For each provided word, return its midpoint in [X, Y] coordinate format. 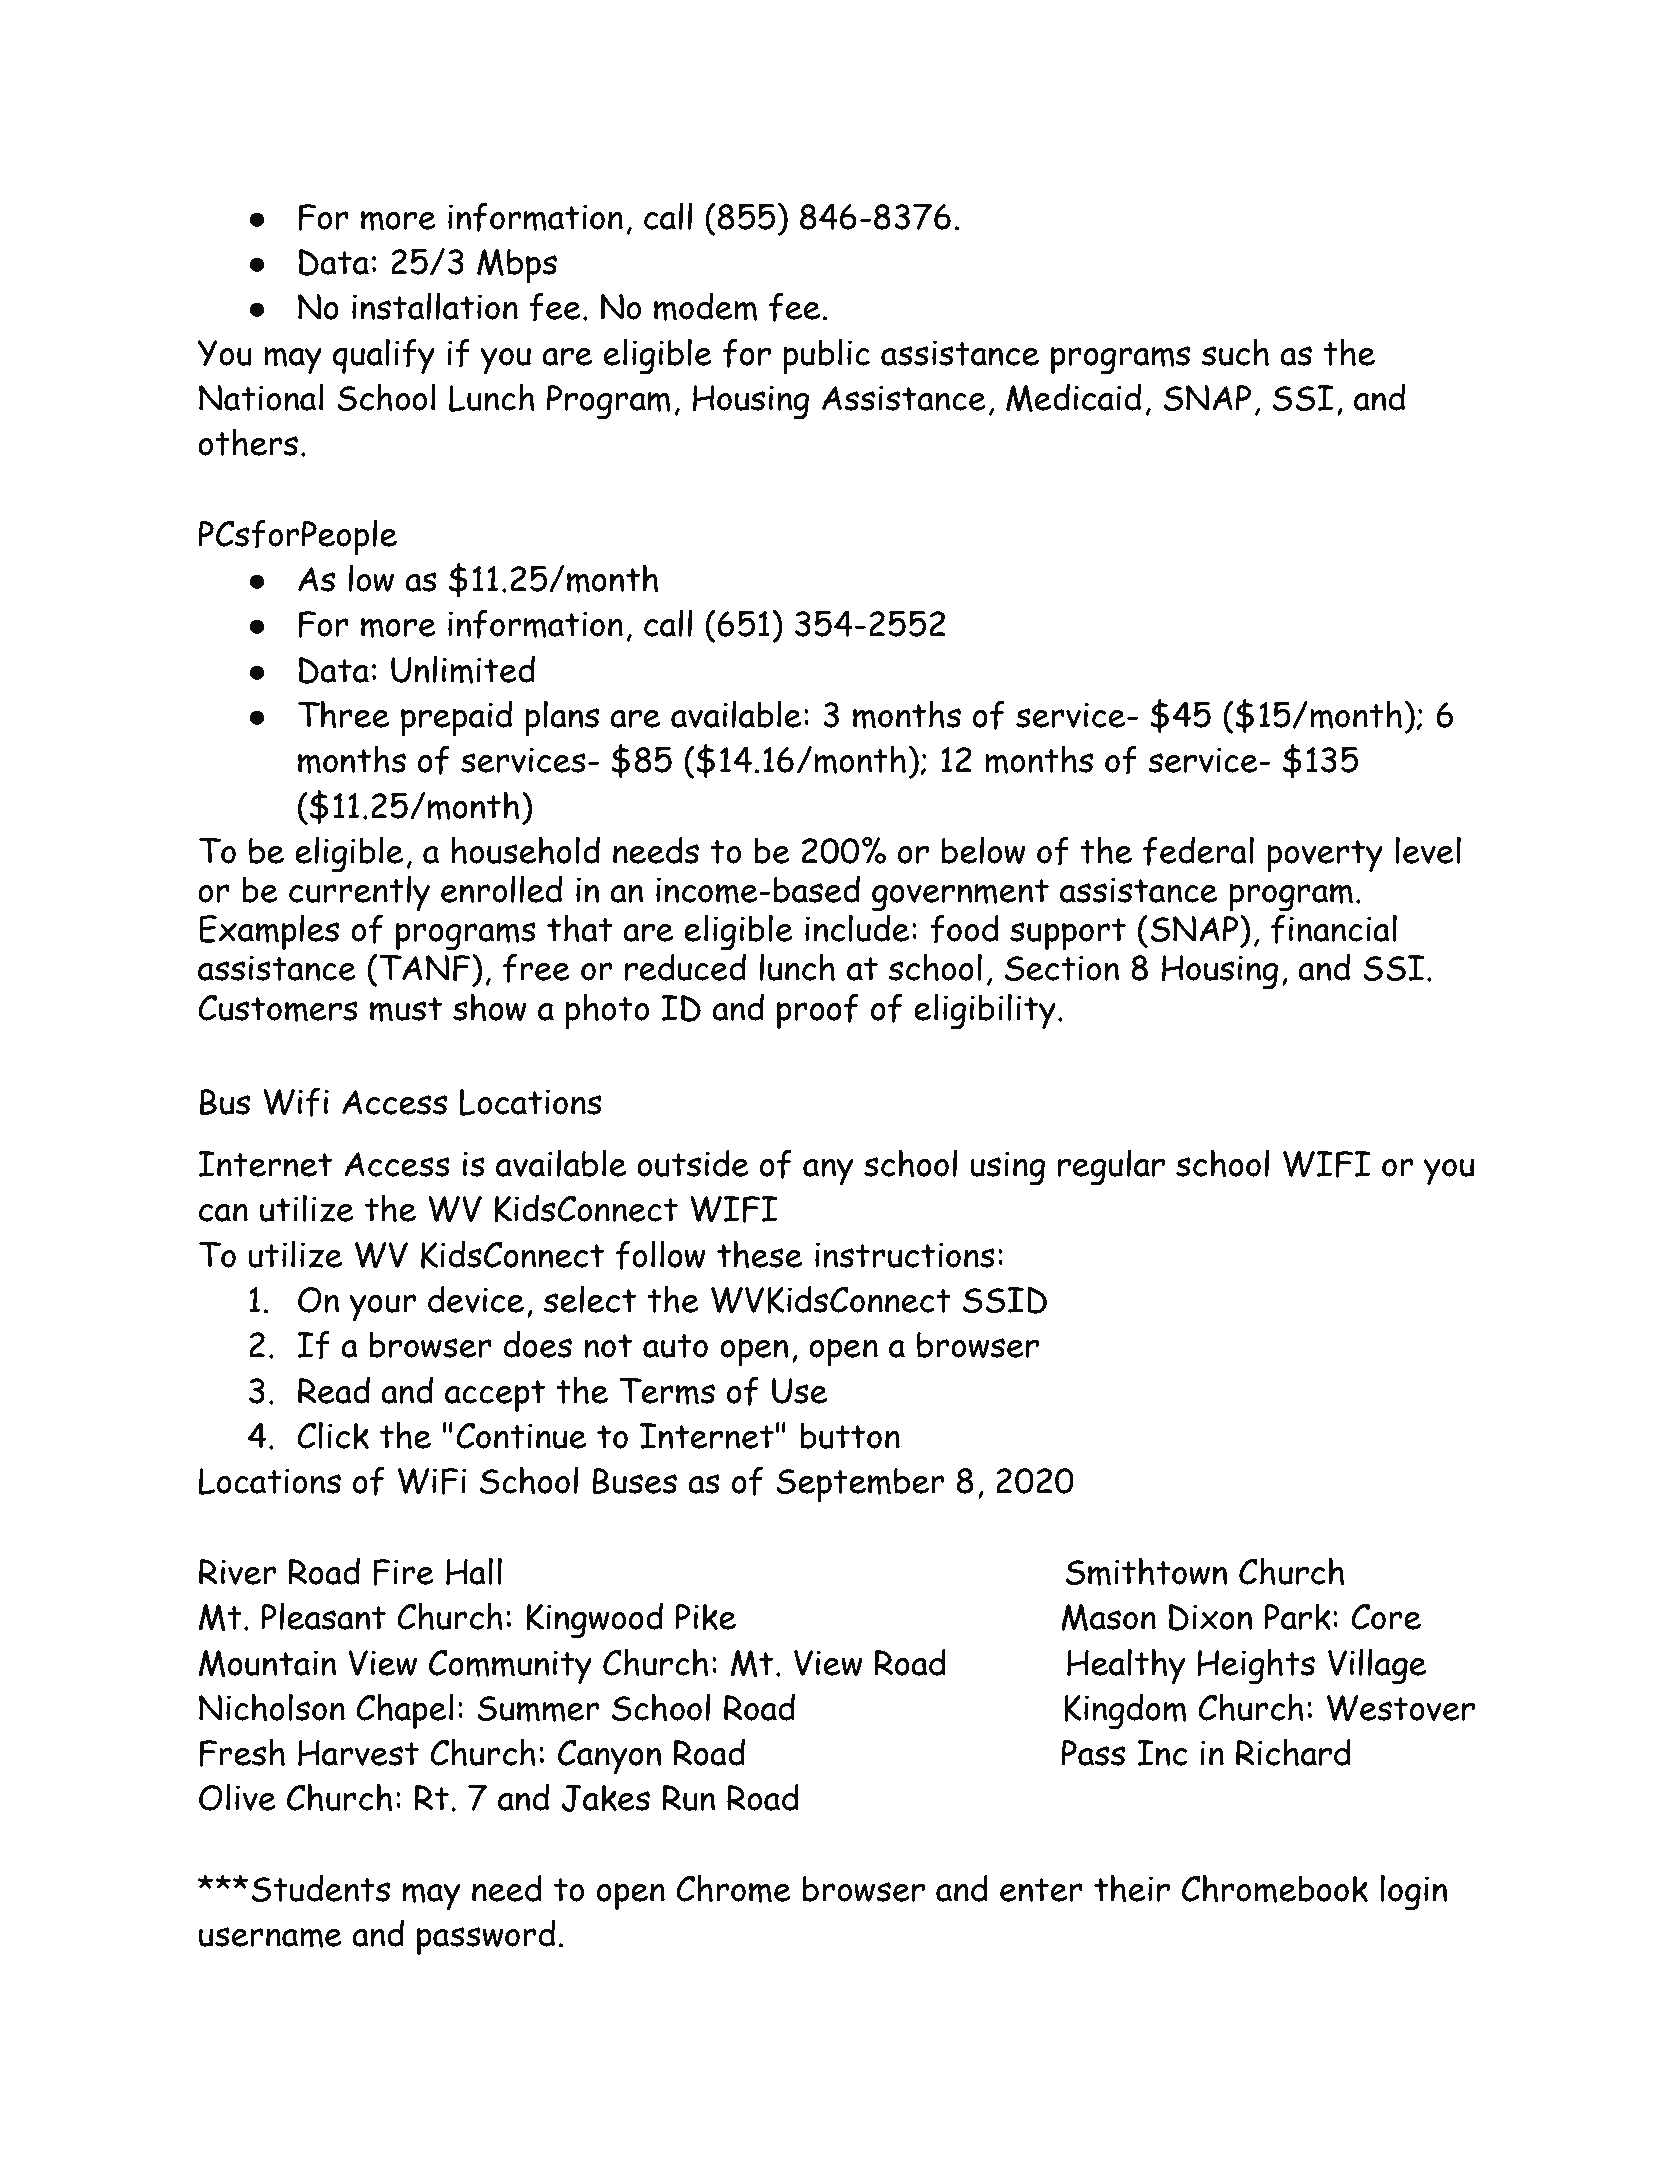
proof [817, 1011]
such [1235, 352]
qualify [384, 356]
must [406, 1009]
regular [1111, 1167]
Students [320, 1888]
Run [688, 1798]
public [826, 356]
